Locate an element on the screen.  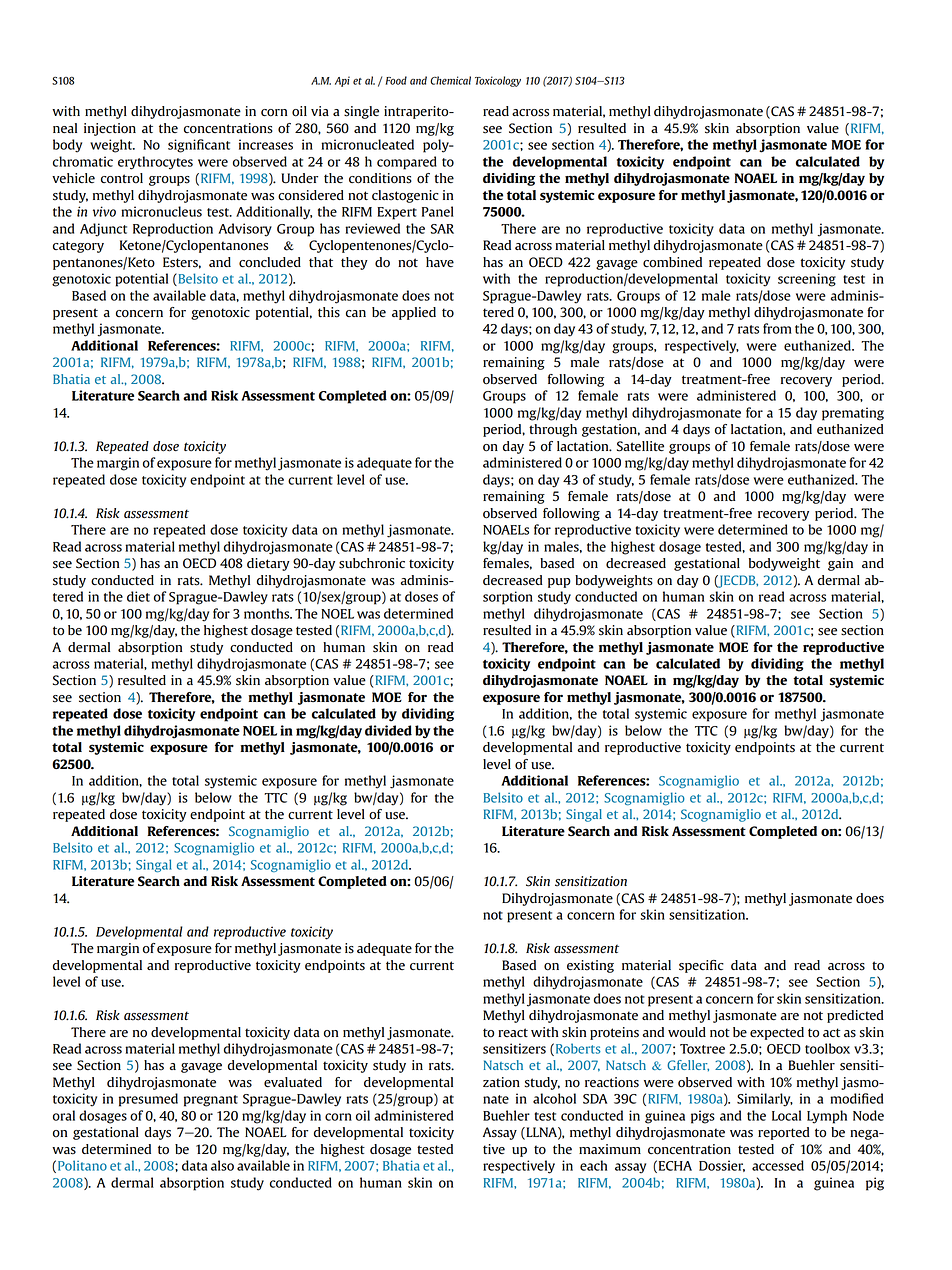
existing is located at coordinates (590, 966).
